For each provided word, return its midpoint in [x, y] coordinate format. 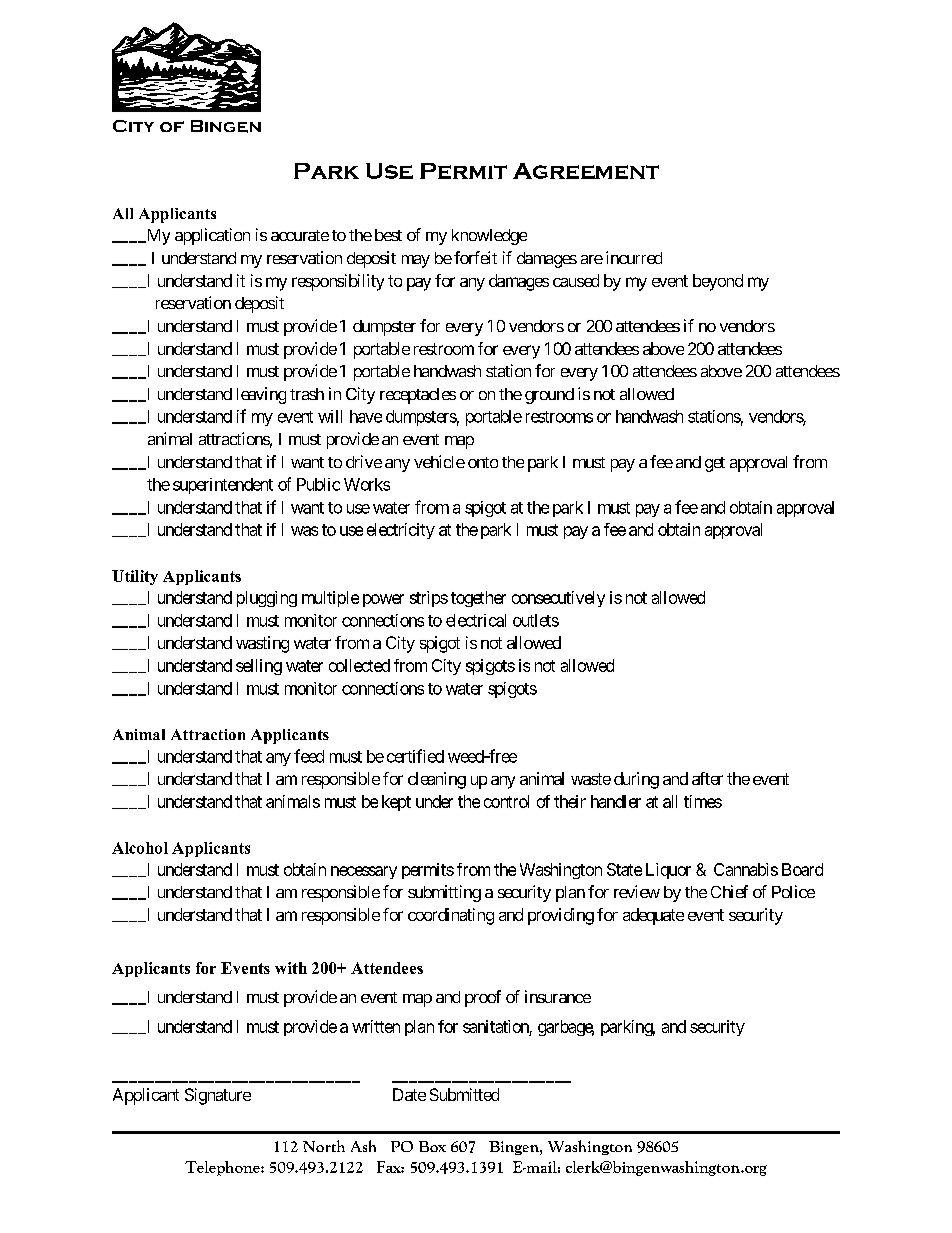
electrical [476, 620]
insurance [558, 996]
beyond [718, 282]
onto [483, 462]
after [707, 778]
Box [432, 1146]
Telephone [223, 1168]
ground [549, 396]
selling [259, 667]
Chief [729, 891]
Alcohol [140, 848]
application [212, 236]
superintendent [223, 486]
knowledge [489, 237]
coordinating [451, 916]
